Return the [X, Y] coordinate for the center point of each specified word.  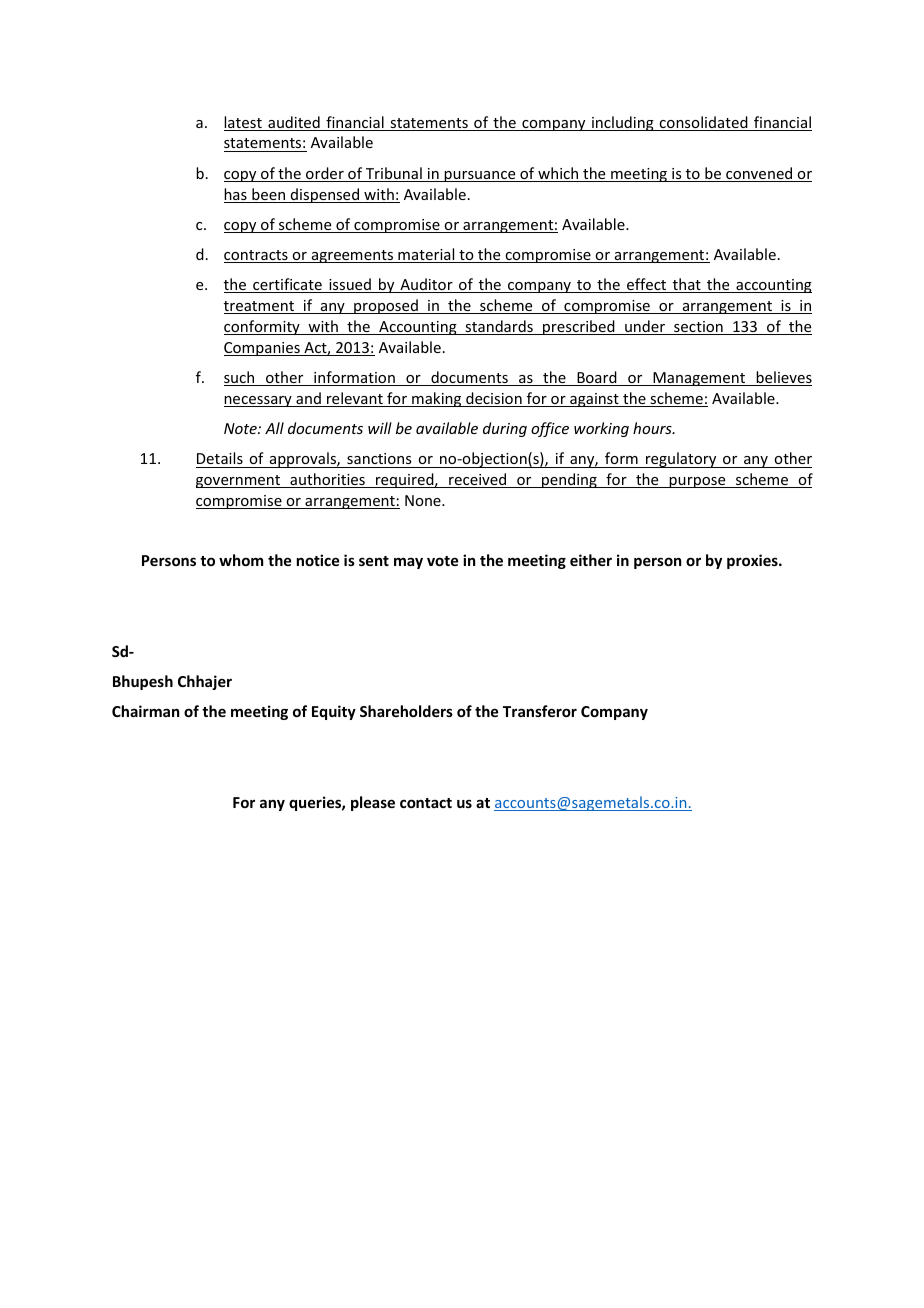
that [686, 285]
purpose [697, 482]
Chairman [145, 711]
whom [241, 560]
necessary [259, 401]
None [424, 500]
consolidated [703, 123]
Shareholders [406, 711]
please [373, 803]
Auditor [426, 285]
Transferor [540, 711]
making [437, 399]
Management [699, 379]
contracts [257, 256]
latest [244, 123]
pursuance [480, 176]
